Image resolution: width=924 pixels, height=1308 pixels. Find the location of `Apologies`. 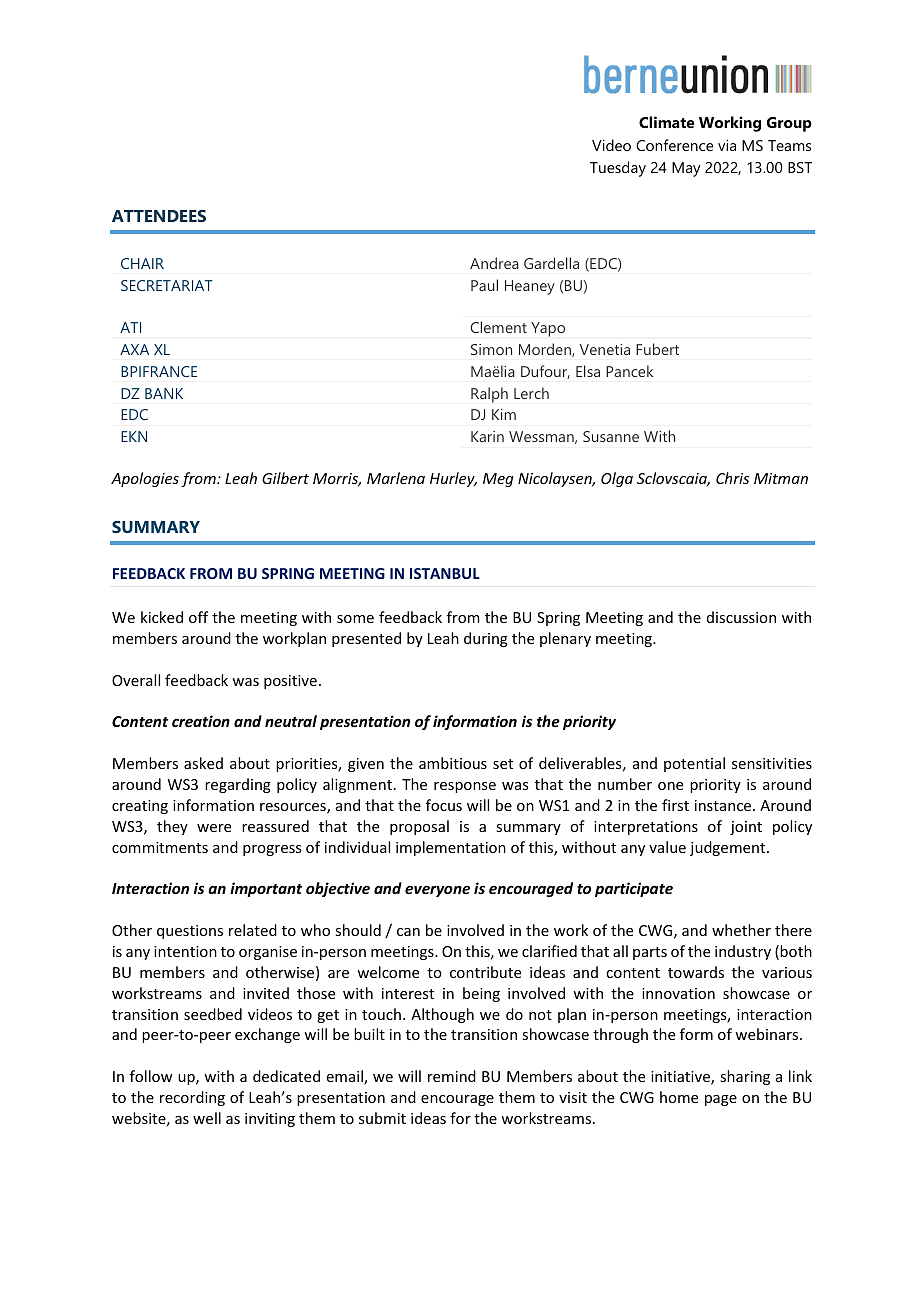

Apologies is located at coordinates (145, 479).
